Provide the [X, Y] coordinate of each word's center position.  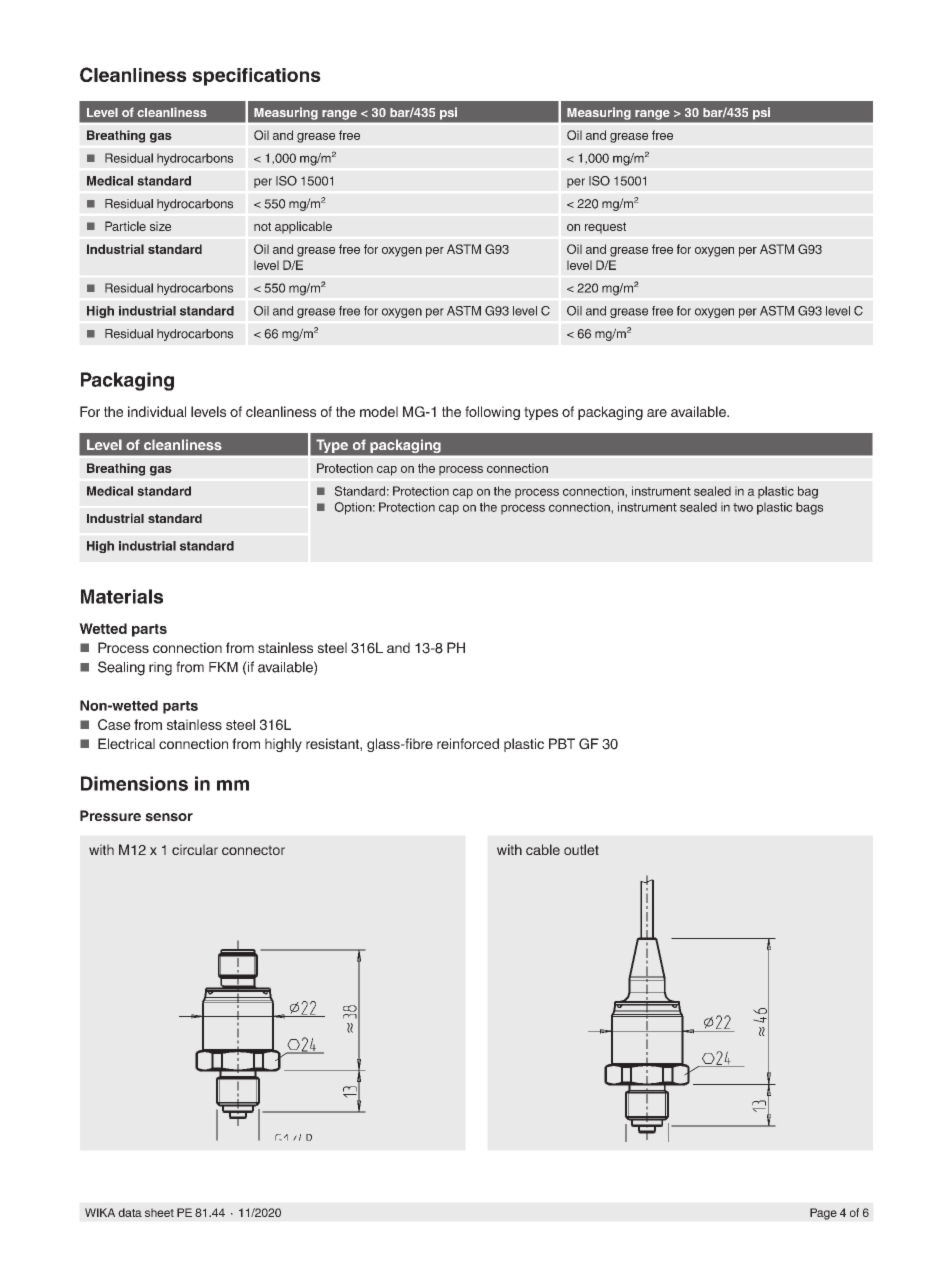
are [657, 413]
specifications [256, 77]
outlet [581, 849]
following [492, 413]
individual [157, 411]
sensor [169, 817]
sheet [159, 1212]
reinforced [468, 743]
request [605, 228]
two [743, 507]
